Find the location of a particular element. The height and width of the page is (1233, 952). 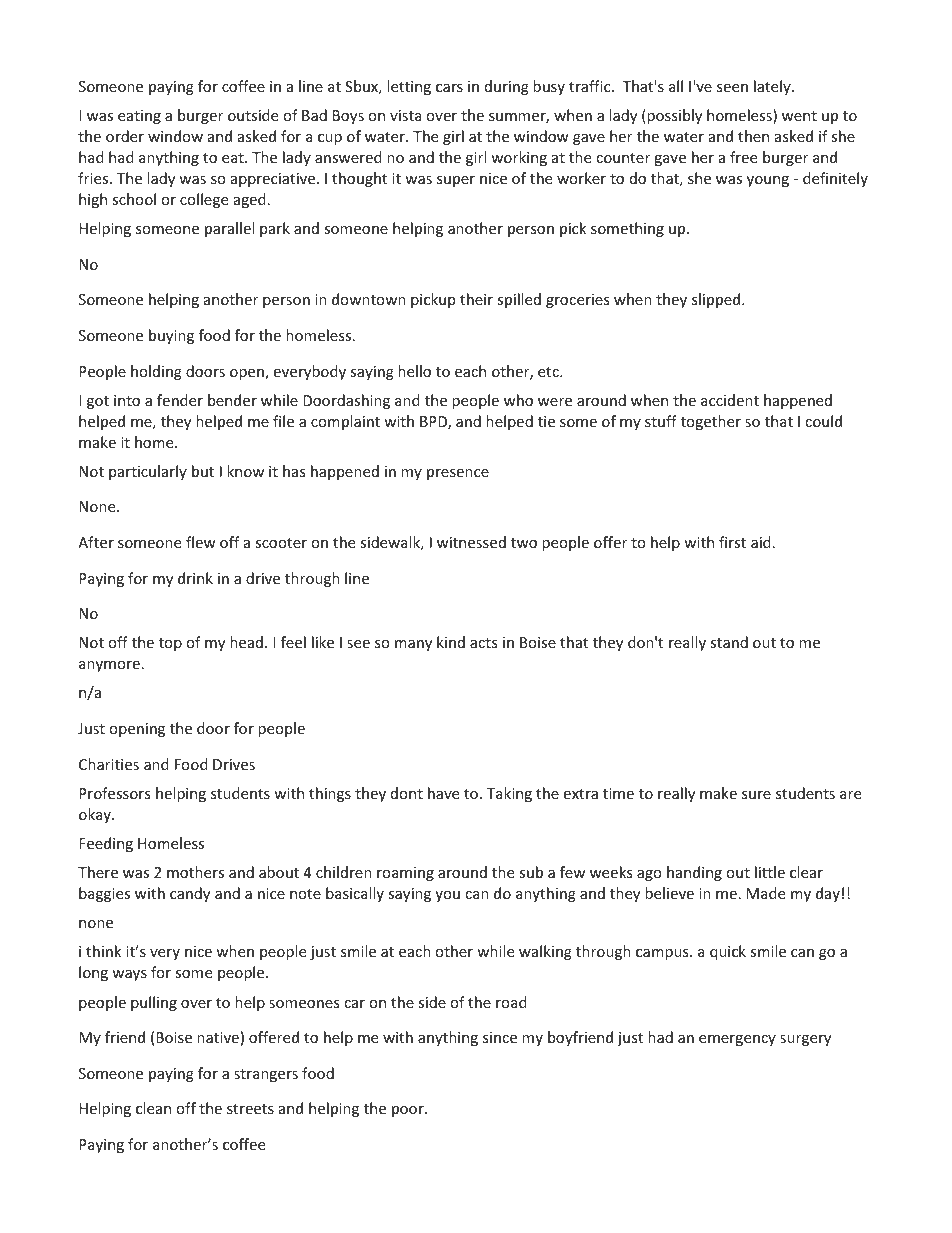

clean is located at coordinates (153, 1108).
